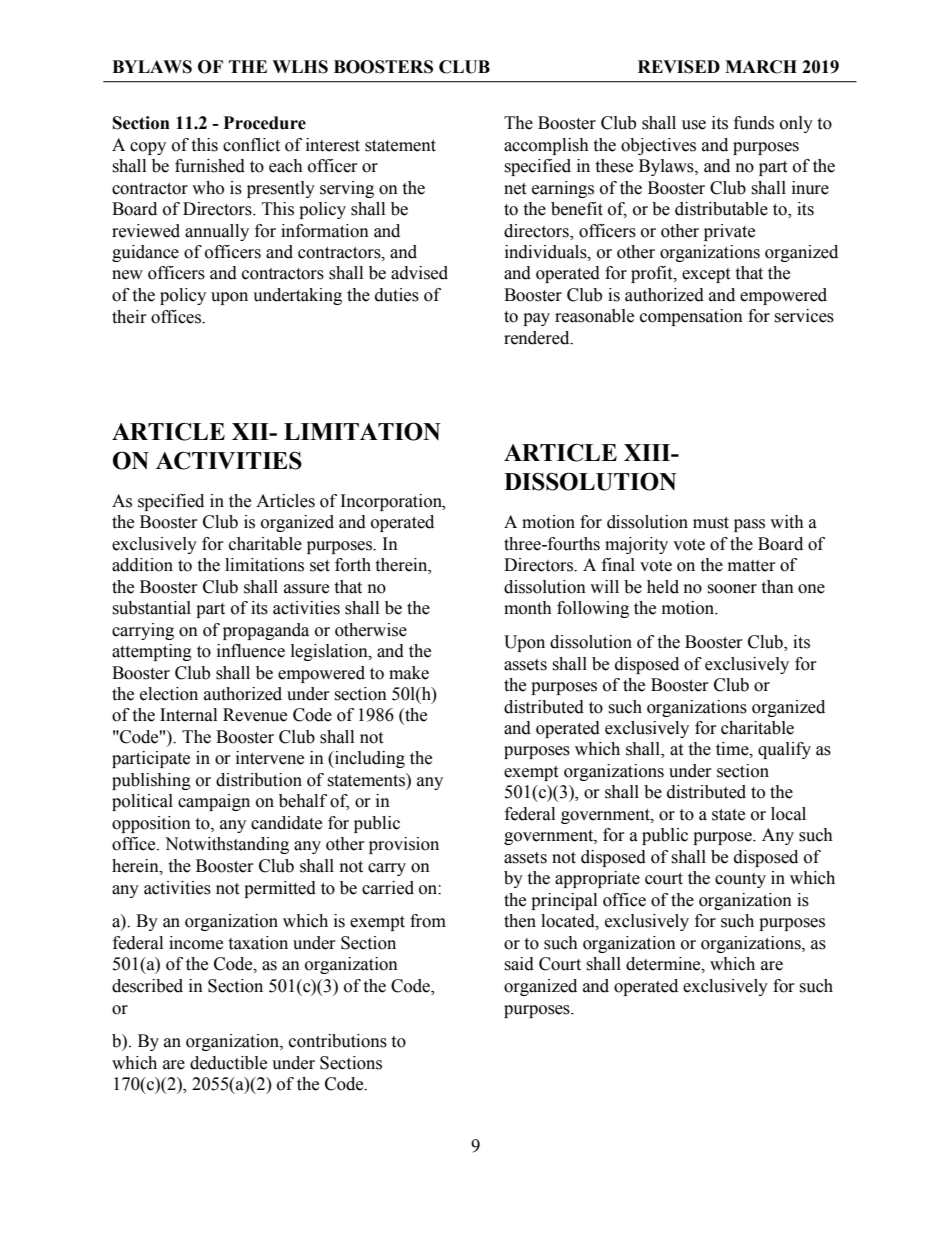 Image resolution: width=952 pixels, height=1233 pixels. What do you see at coordinates (142, 565) in the screenshot?
I see `addition` at bounding box center [142, 565].
